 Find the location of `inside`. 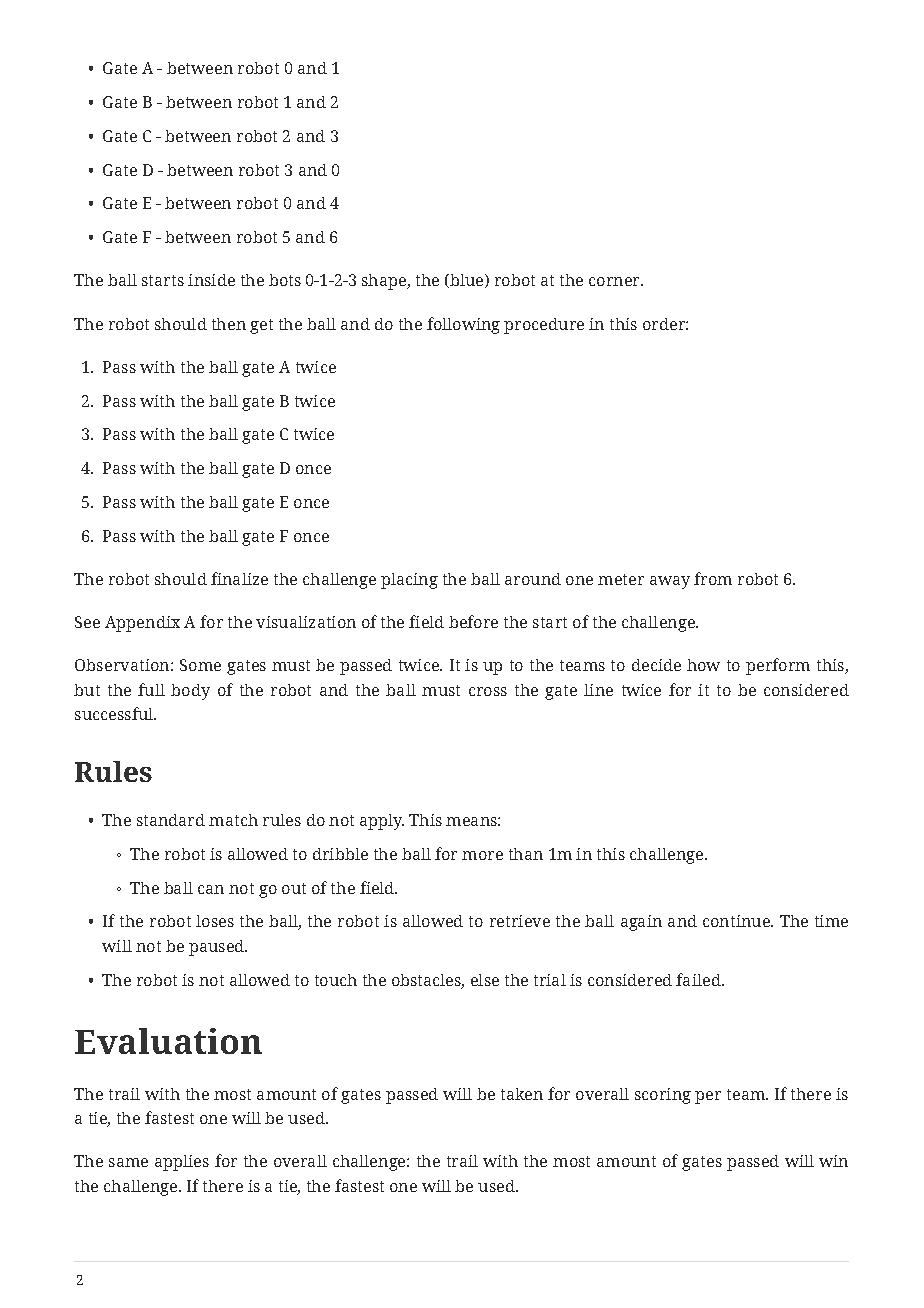

inside is located at coordinates (211, 280).
